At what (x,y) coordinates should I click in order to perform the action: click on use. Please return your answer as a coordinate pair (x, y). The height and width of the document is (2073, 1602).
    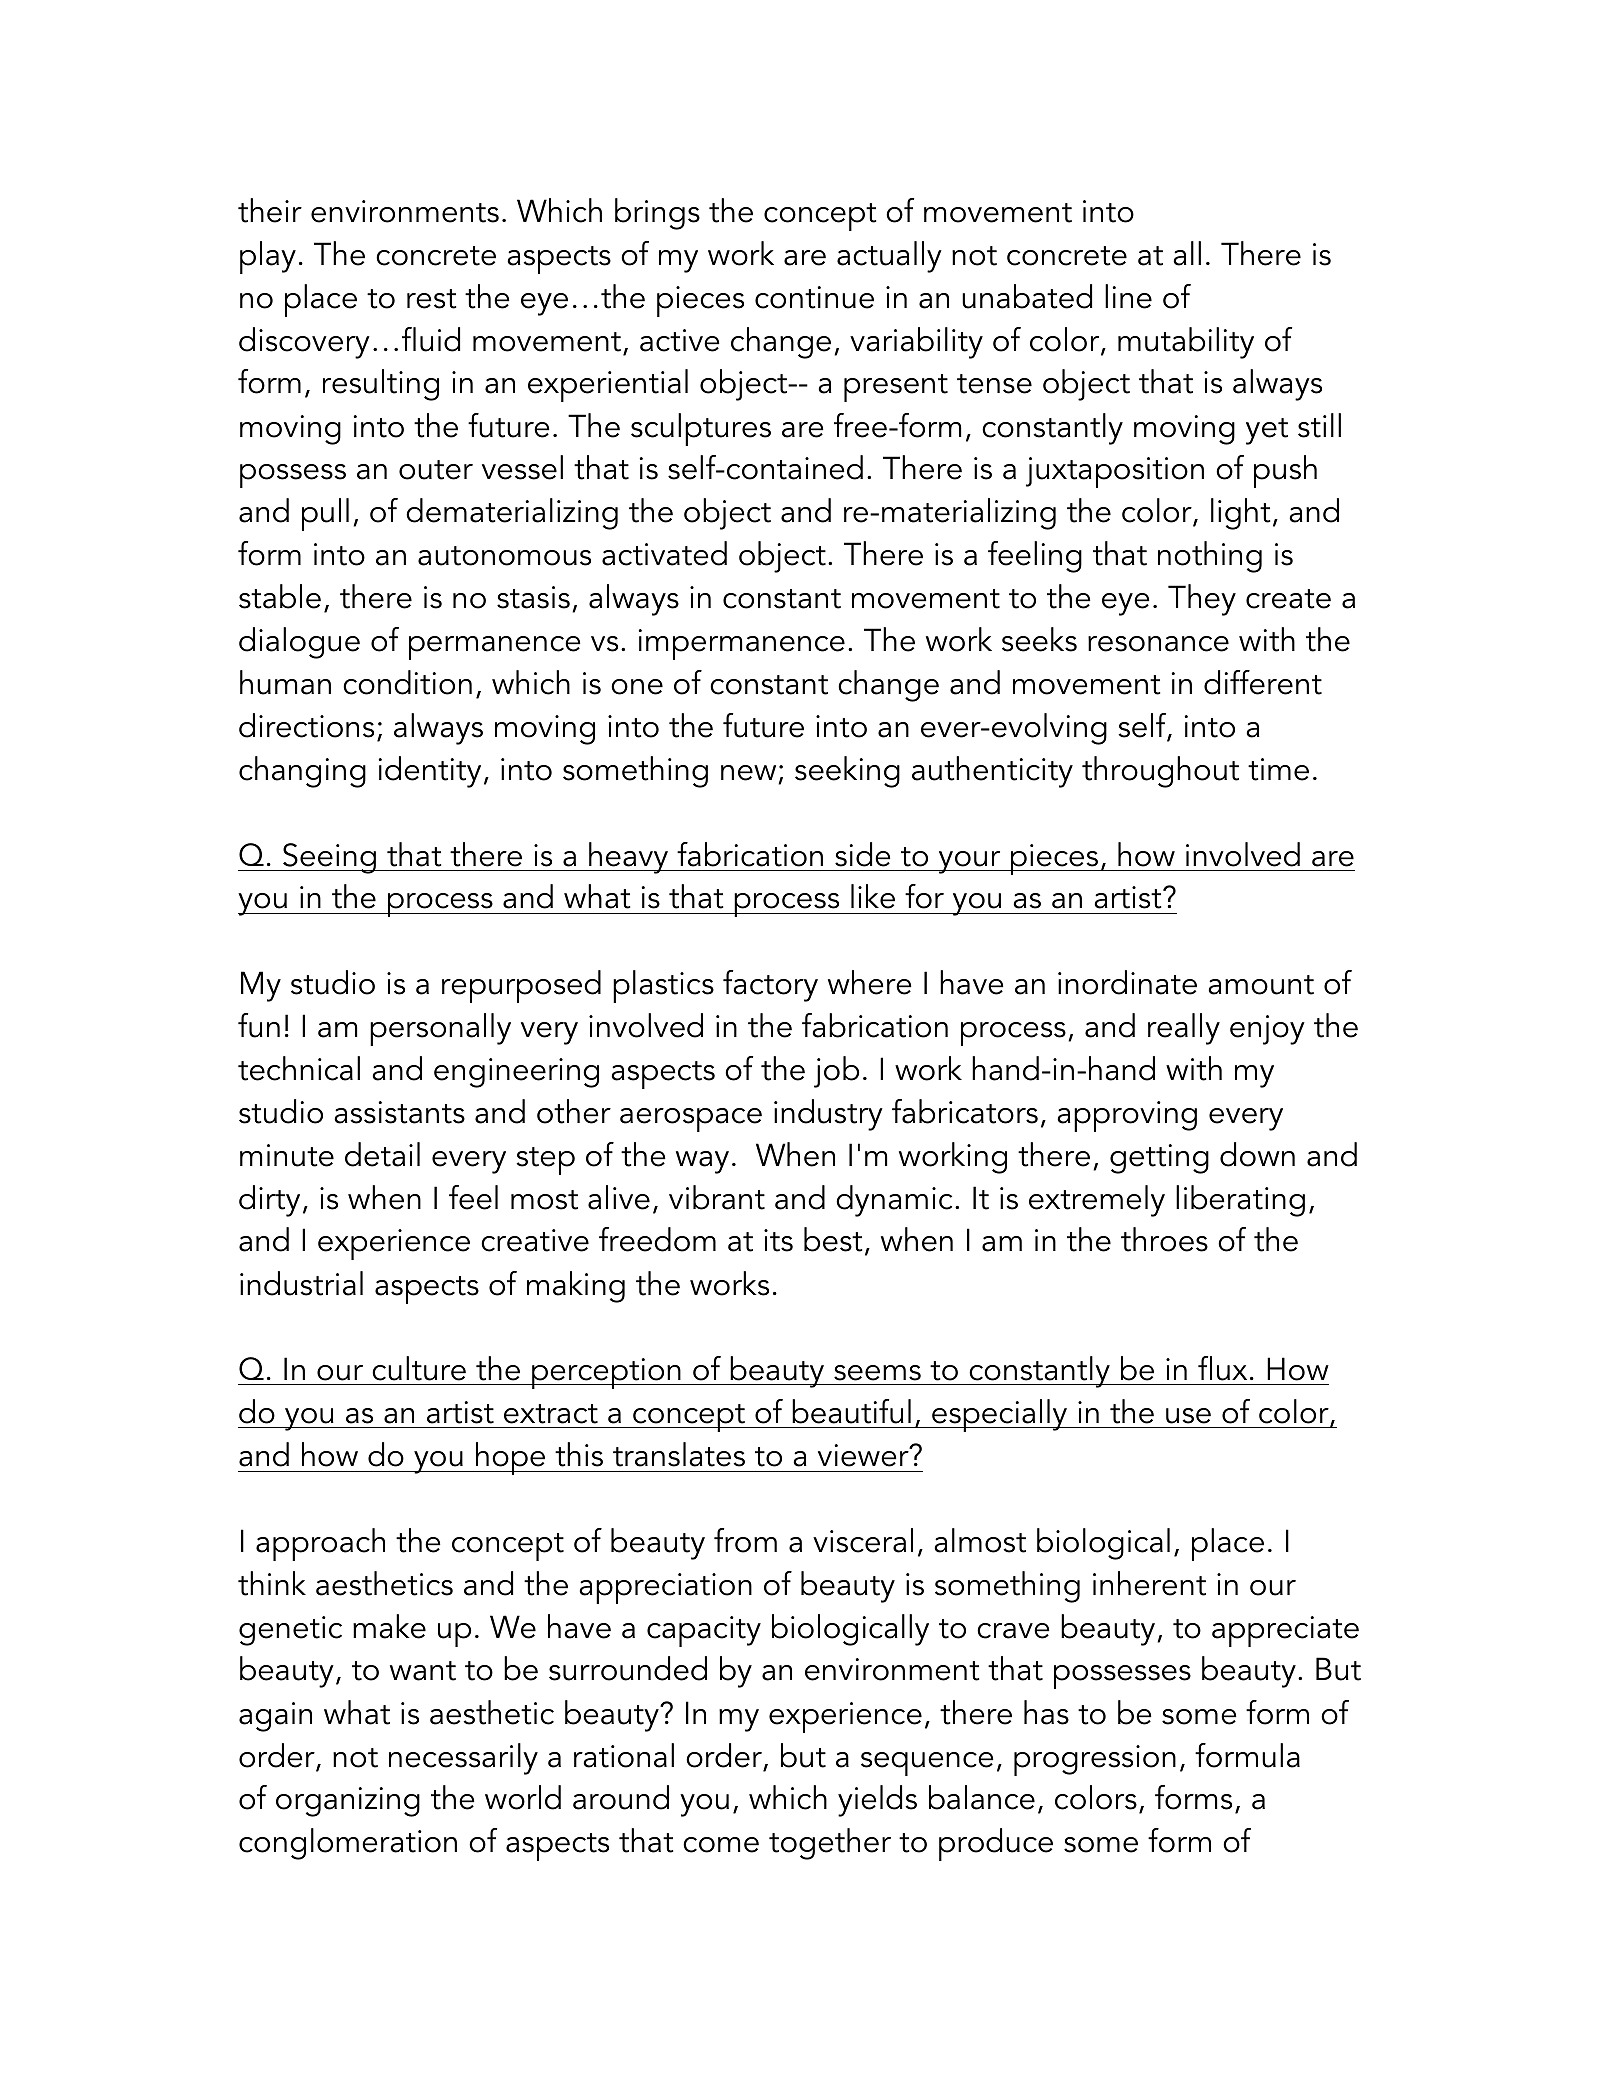
    Looking at the image, I should click on (1188, 1416).
